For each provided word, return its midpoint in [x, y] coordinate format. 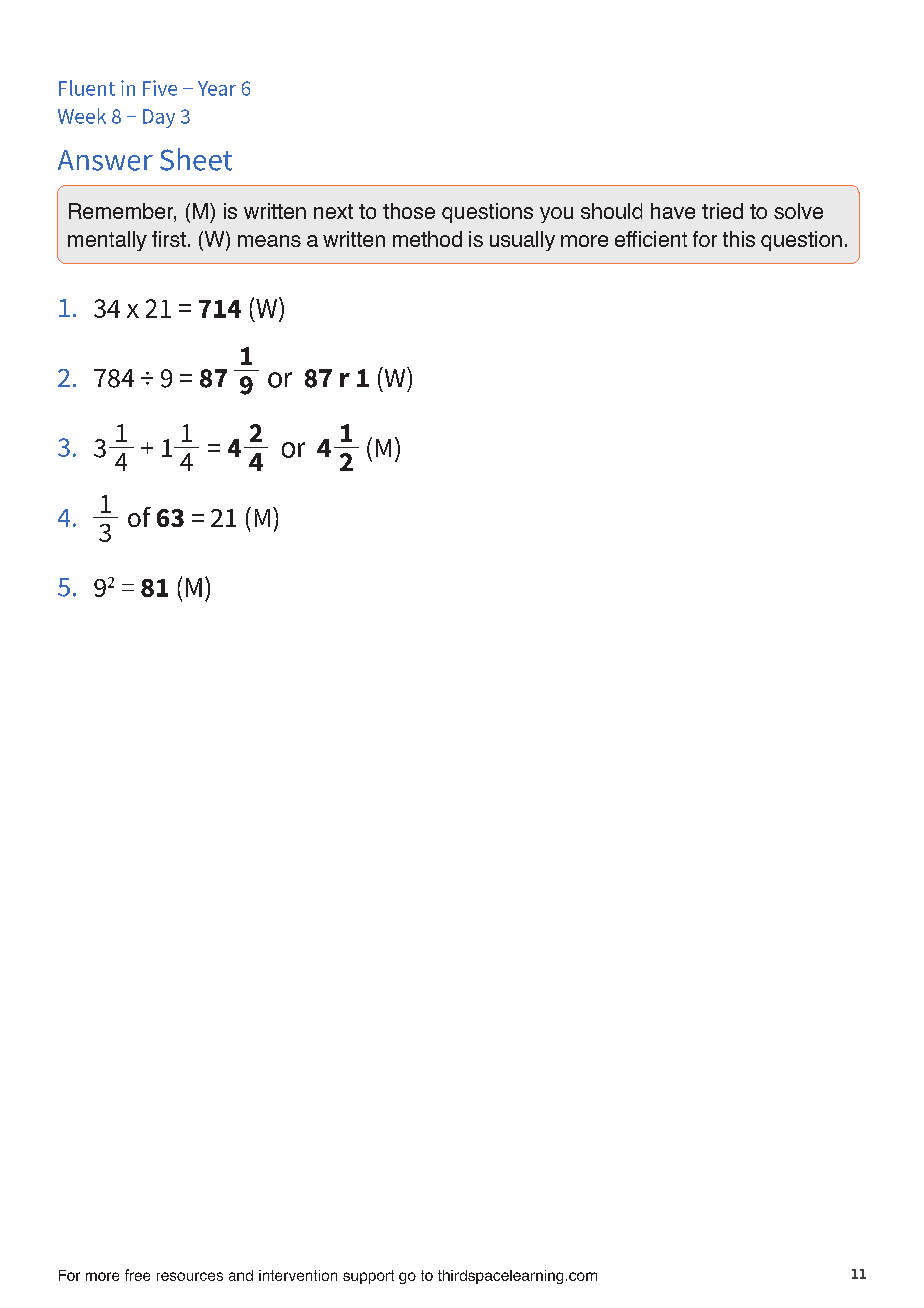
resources [190, 1276]
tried [722, 211]
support [368, 1277]
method [427, 239]
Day [159, 118]
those [409, 211]
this [739, 239]
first [169, 239]
